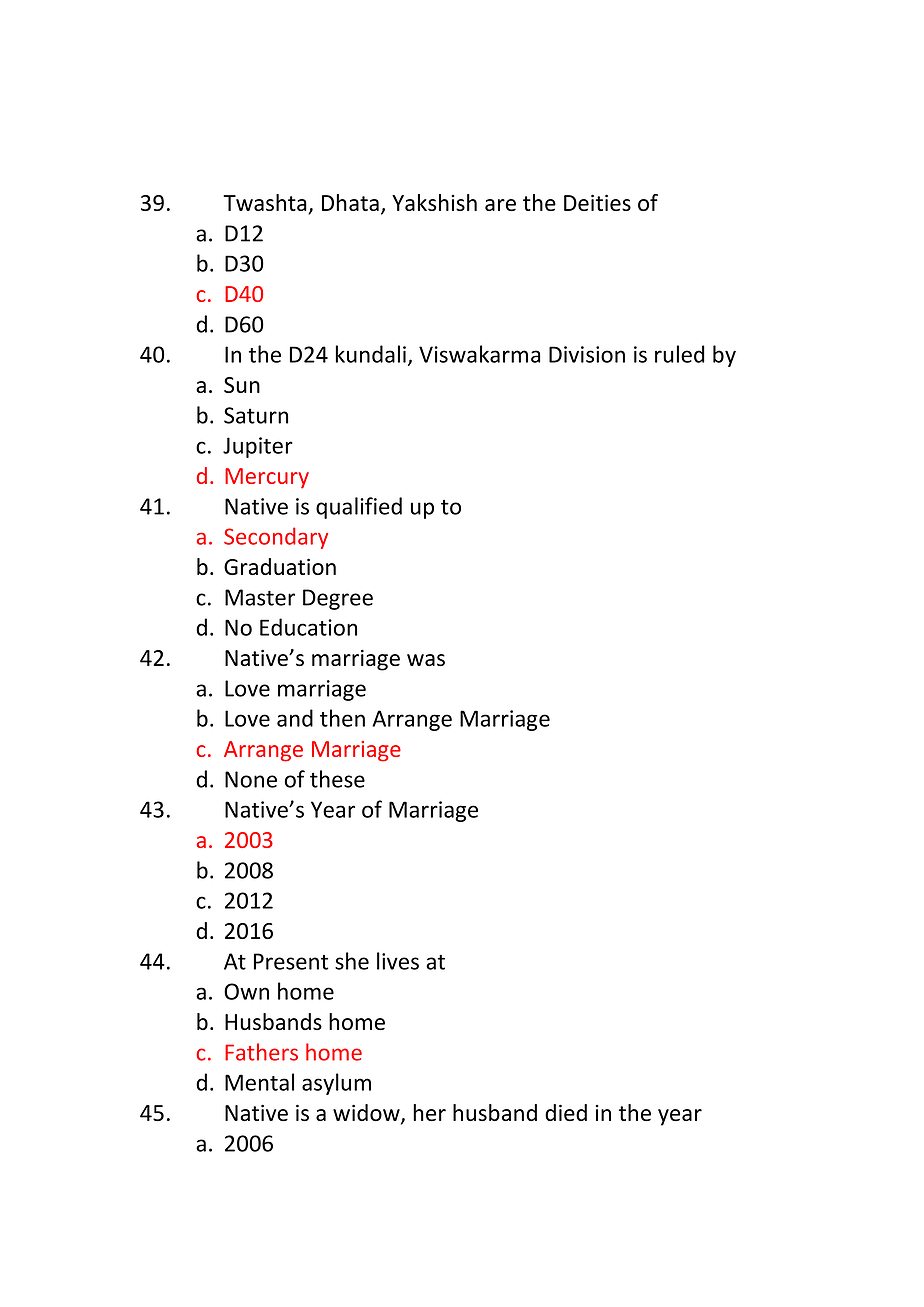 The height and width of the document is (1307, 924). Describe the element at coordinates (342, 718) in the document. I see `then` at that location.
